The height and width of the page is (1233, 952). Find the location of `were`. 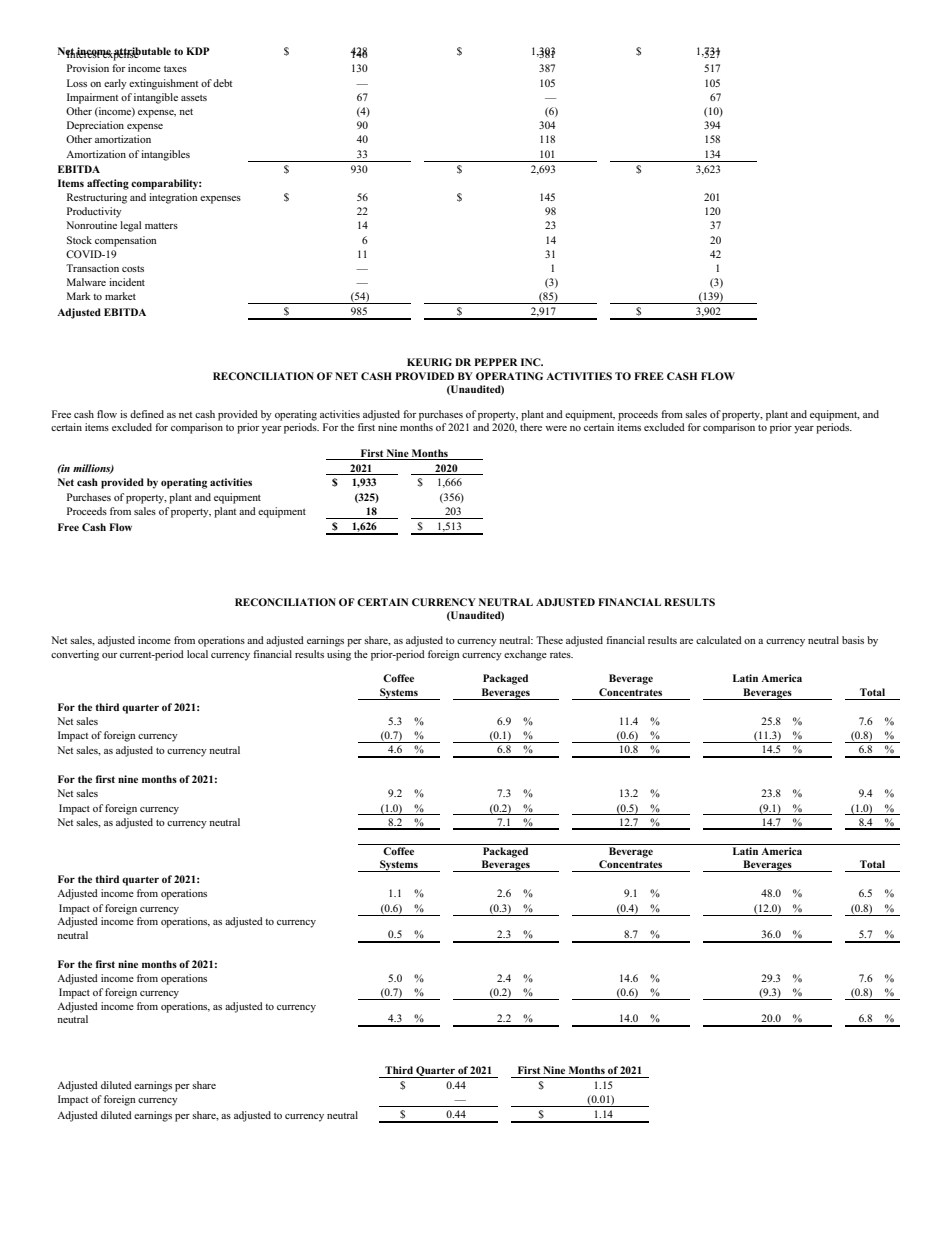

were is located at coordinates (556, 428).
